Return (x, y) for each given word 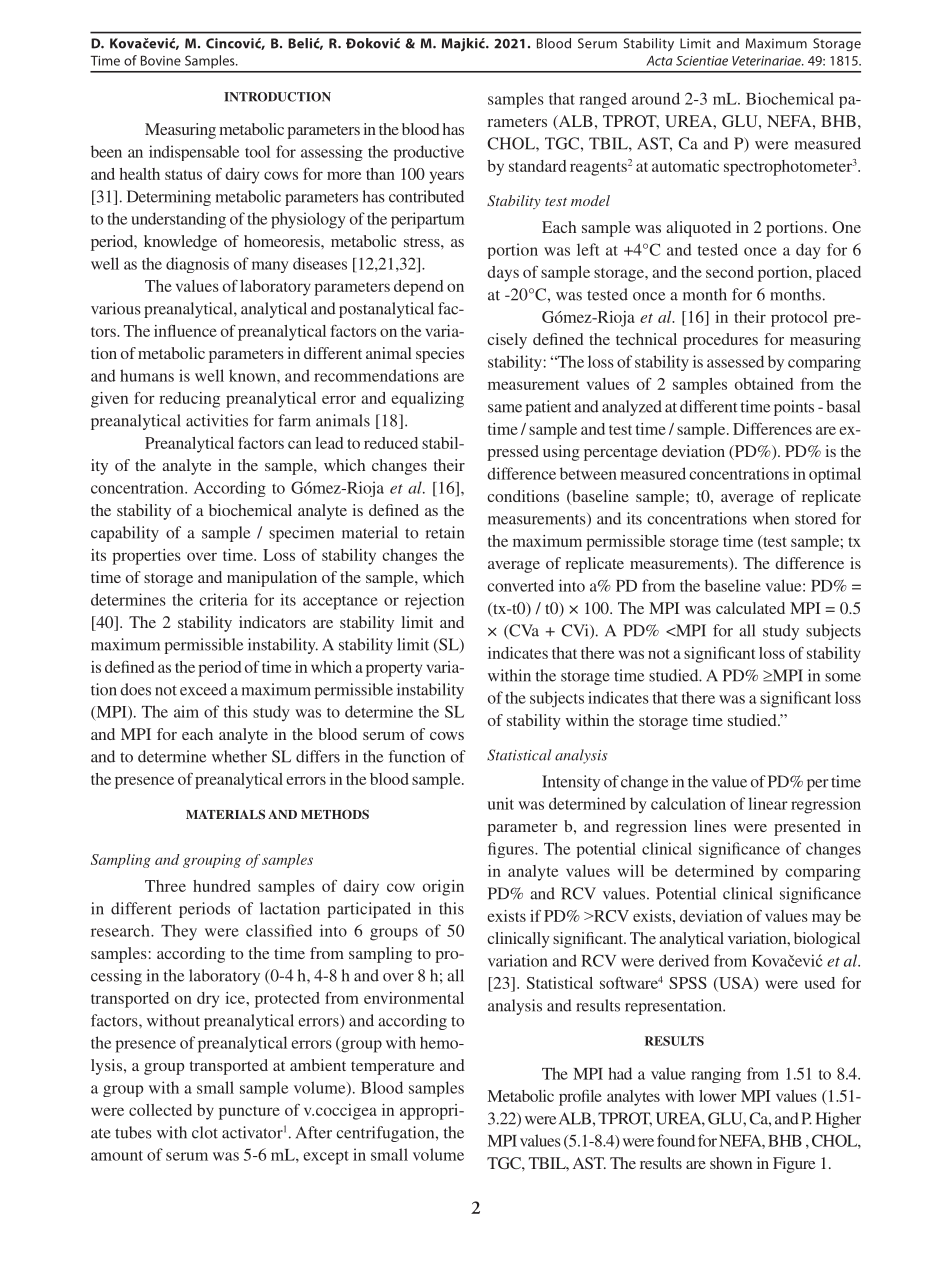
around (656, 98)
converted (520, 585)
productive (428, 153)
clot (205, 1132)
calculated (750, 608)
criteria (223, 599)
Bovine (161, 60)
